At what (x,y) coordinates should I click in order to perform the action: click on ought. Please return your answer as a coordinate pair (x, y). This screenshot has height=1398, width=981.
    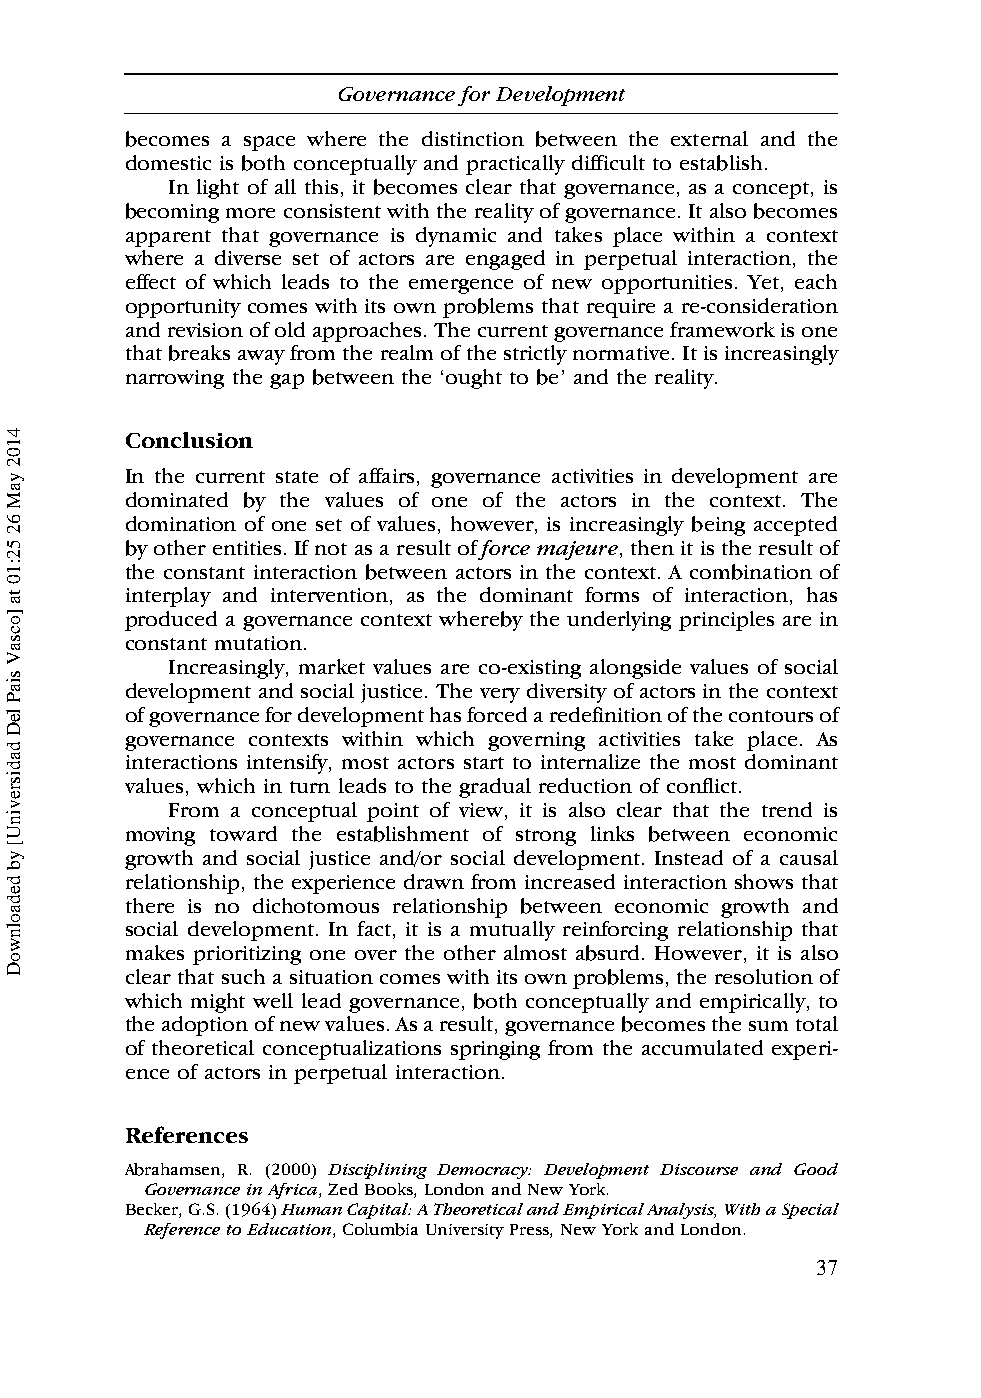
    Looking at the image, I should click on (474, 379).
